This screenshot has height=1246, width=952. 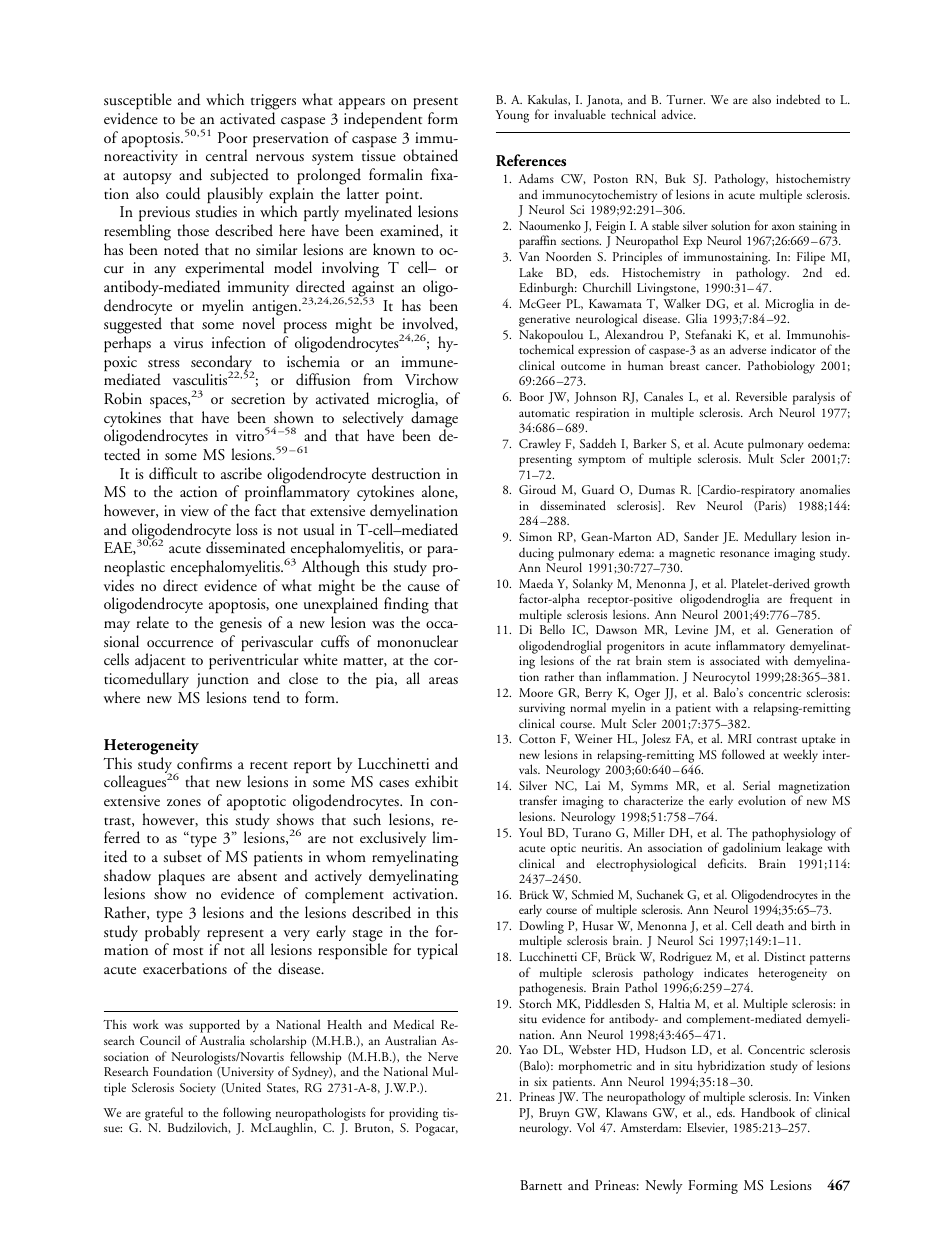 I want to click on view, so click(x=195, y=510).
